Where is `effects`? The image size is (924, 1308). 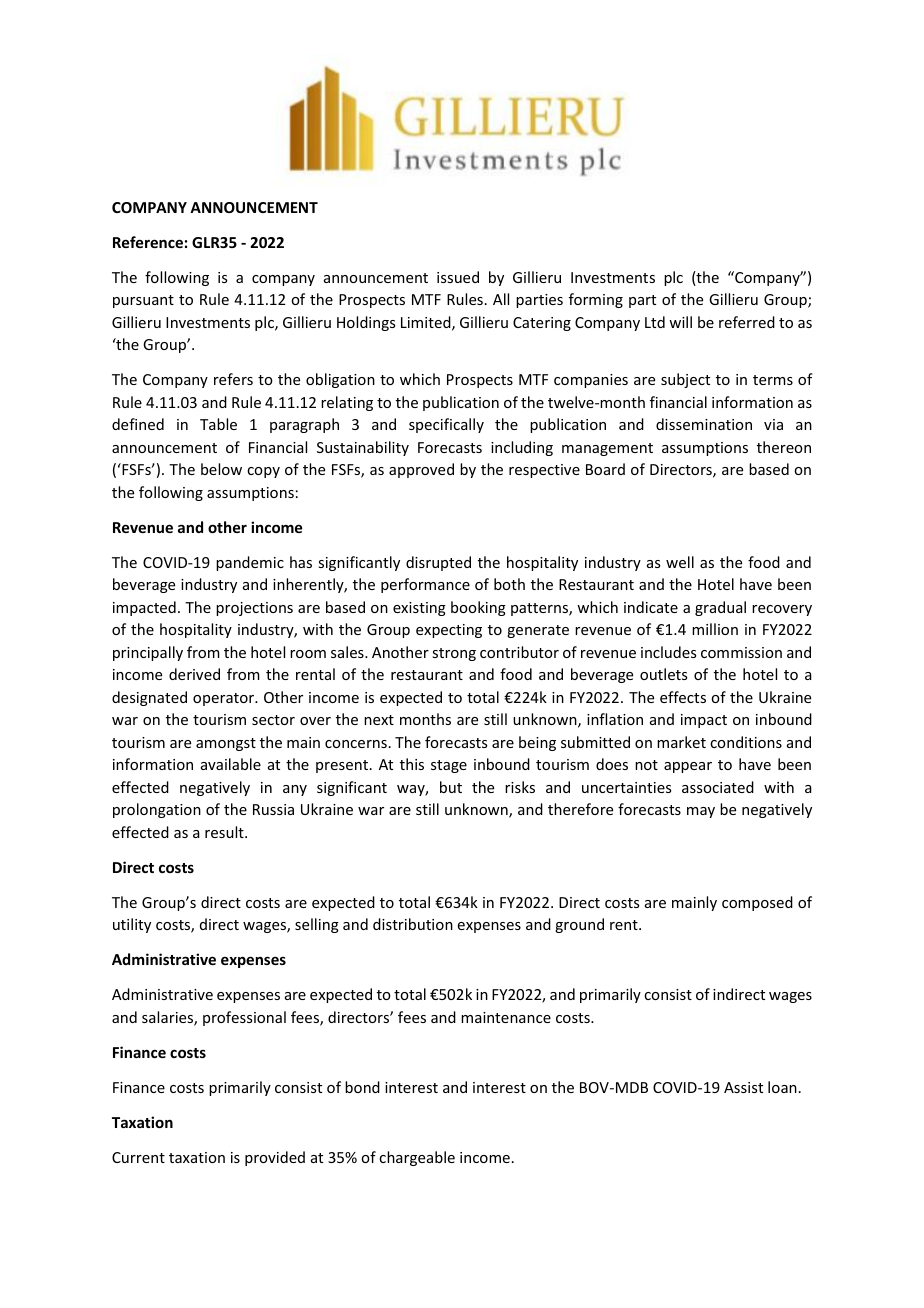 effects is located at coordinates (683, 697).
